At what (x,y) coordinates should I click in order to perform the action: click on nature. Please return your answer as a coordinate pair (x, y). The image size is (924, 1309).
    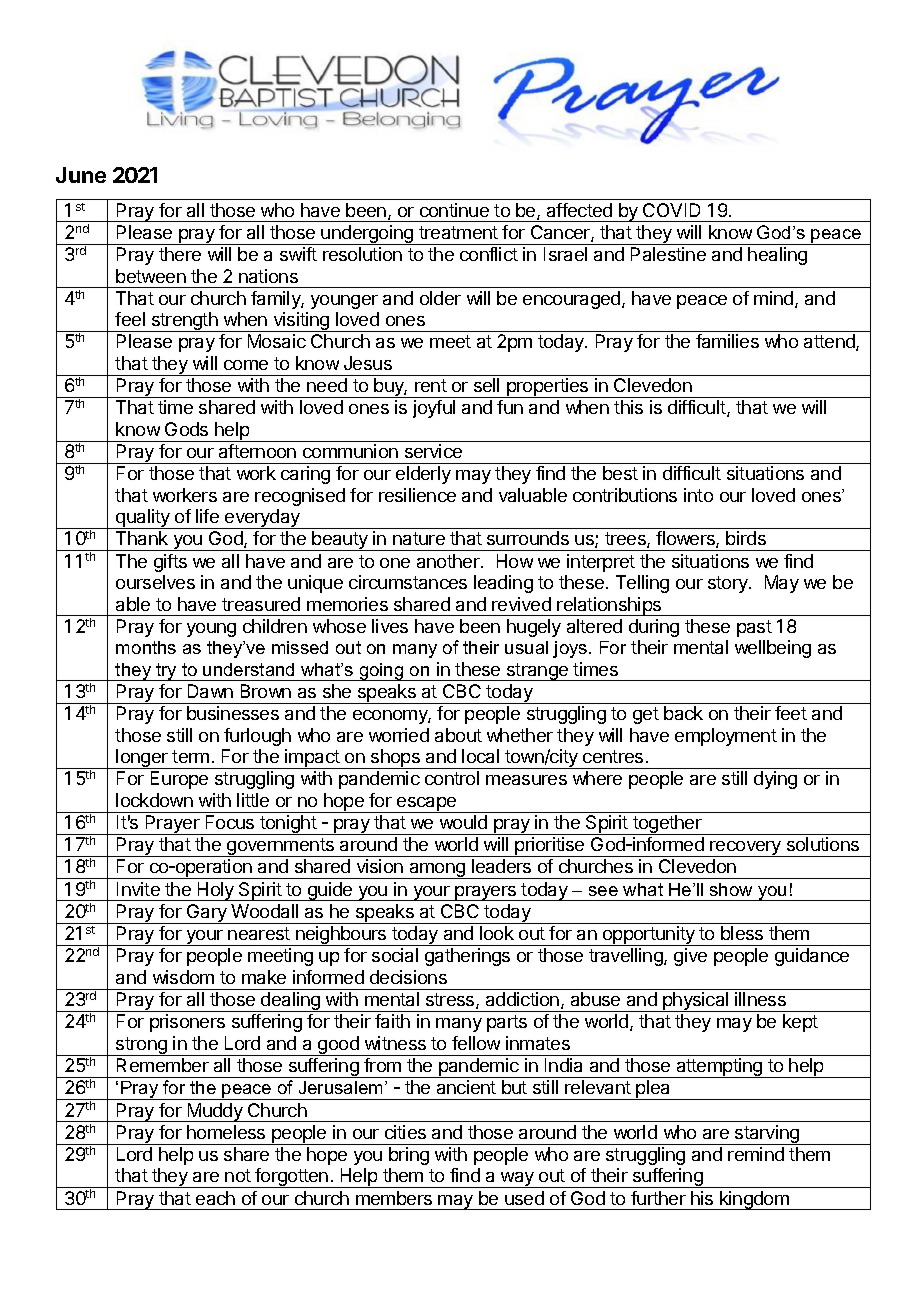
    Looking at the image, I should click on (419, 538).
